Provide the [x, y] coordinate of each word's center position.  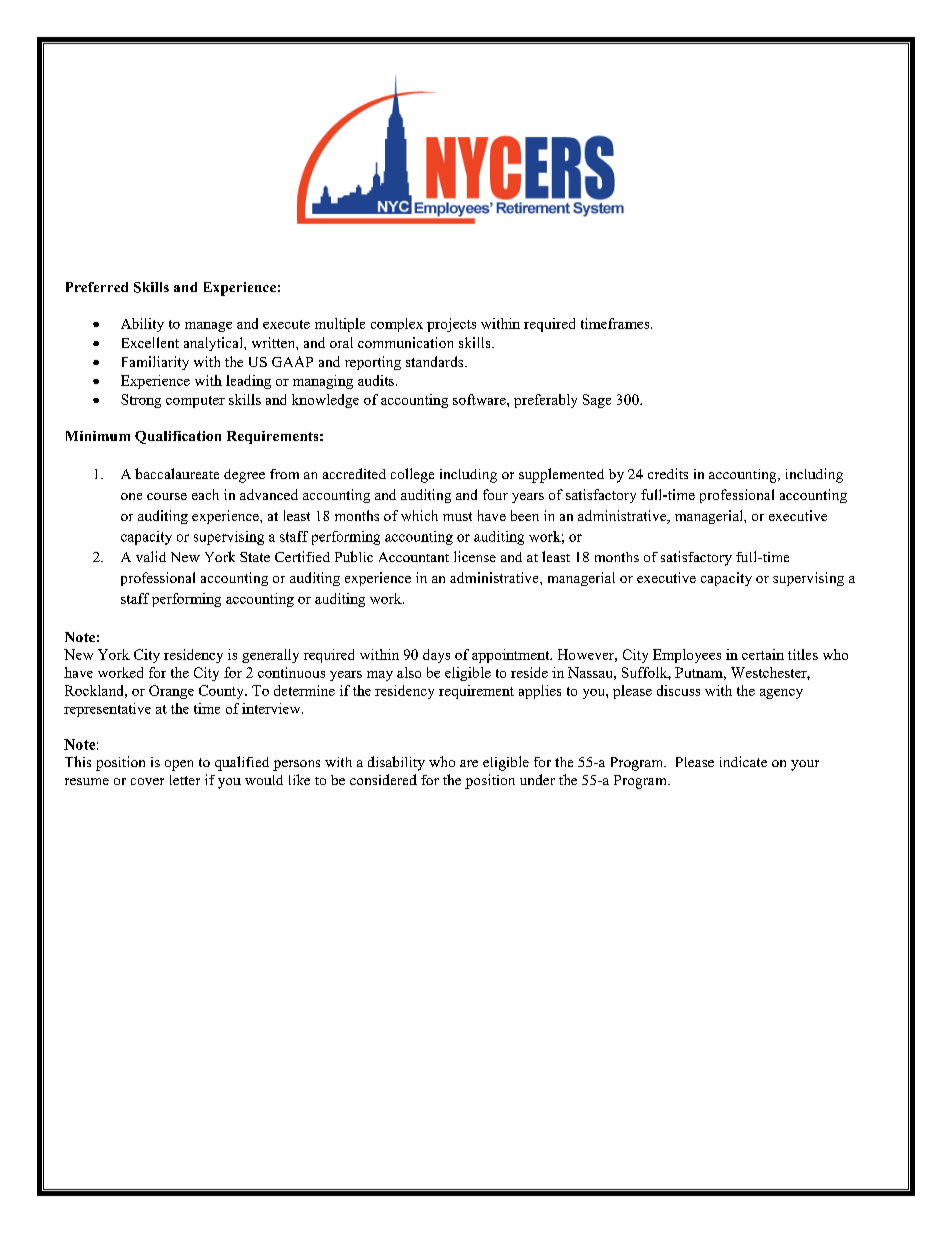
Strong [141, 401]
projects [451, 325]
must [457, 516]
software [480, 399]
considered [383, 779]
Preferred [97, 287]
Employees [687, 656]
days [436, 656]
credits [668, 473]
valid [151, 556]
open [179, 765]
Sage [597, 401]
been [525, 515]
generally [270, 656]
